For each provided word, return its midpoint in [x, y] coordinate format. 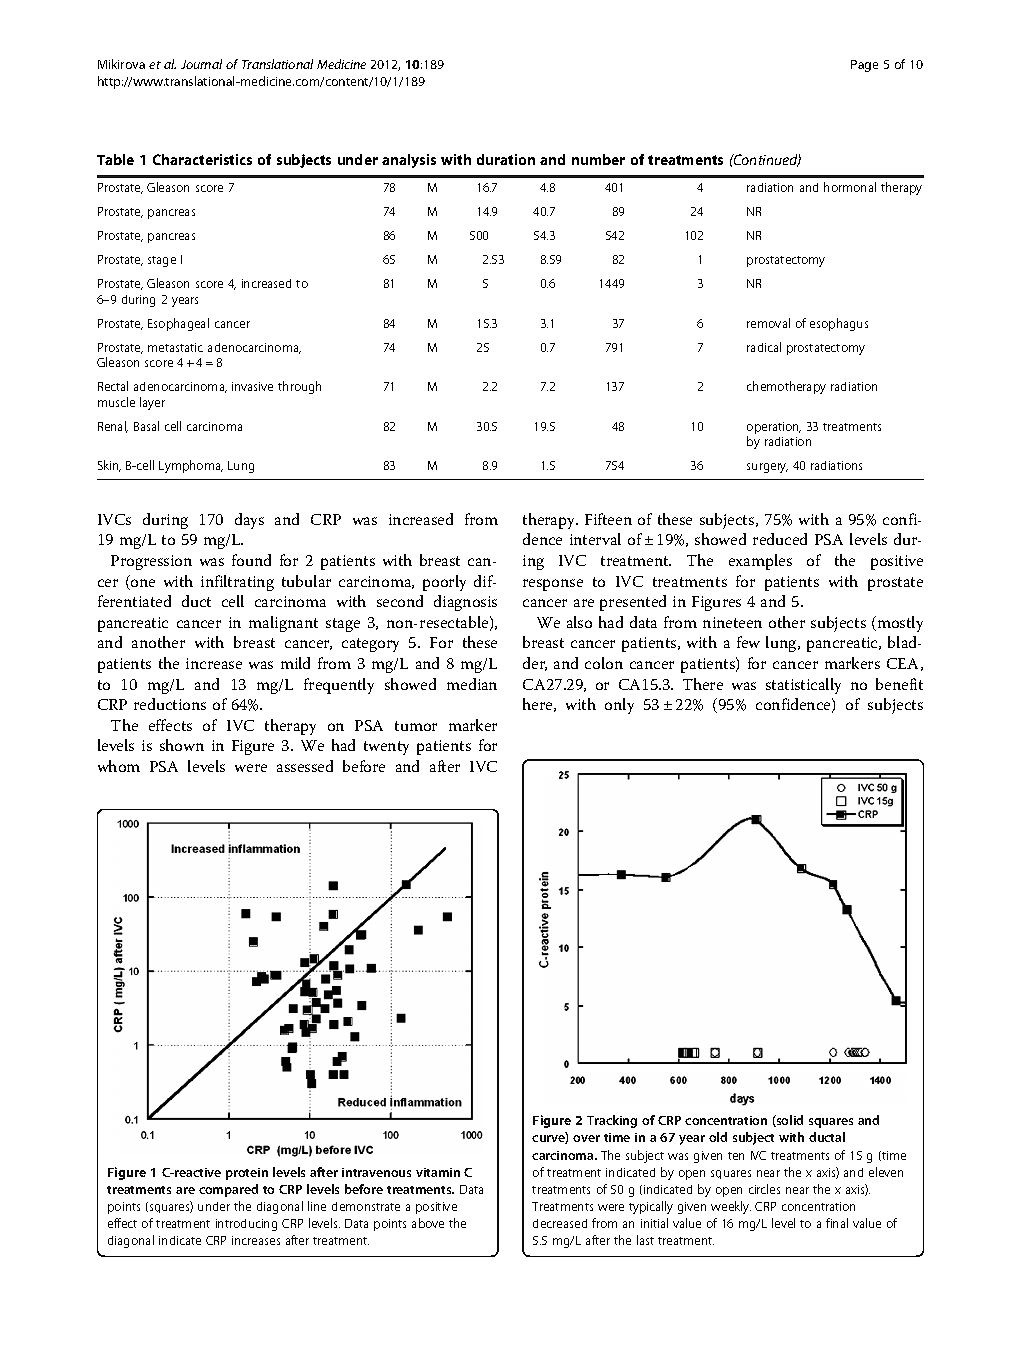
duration [506, 159]
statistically [803, 686]
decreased [560, 1223]
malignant [283, 624]
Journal [201, 64]
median [472, 684]
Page [864, 66]
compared [228, 1190]
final [837, 1223]
